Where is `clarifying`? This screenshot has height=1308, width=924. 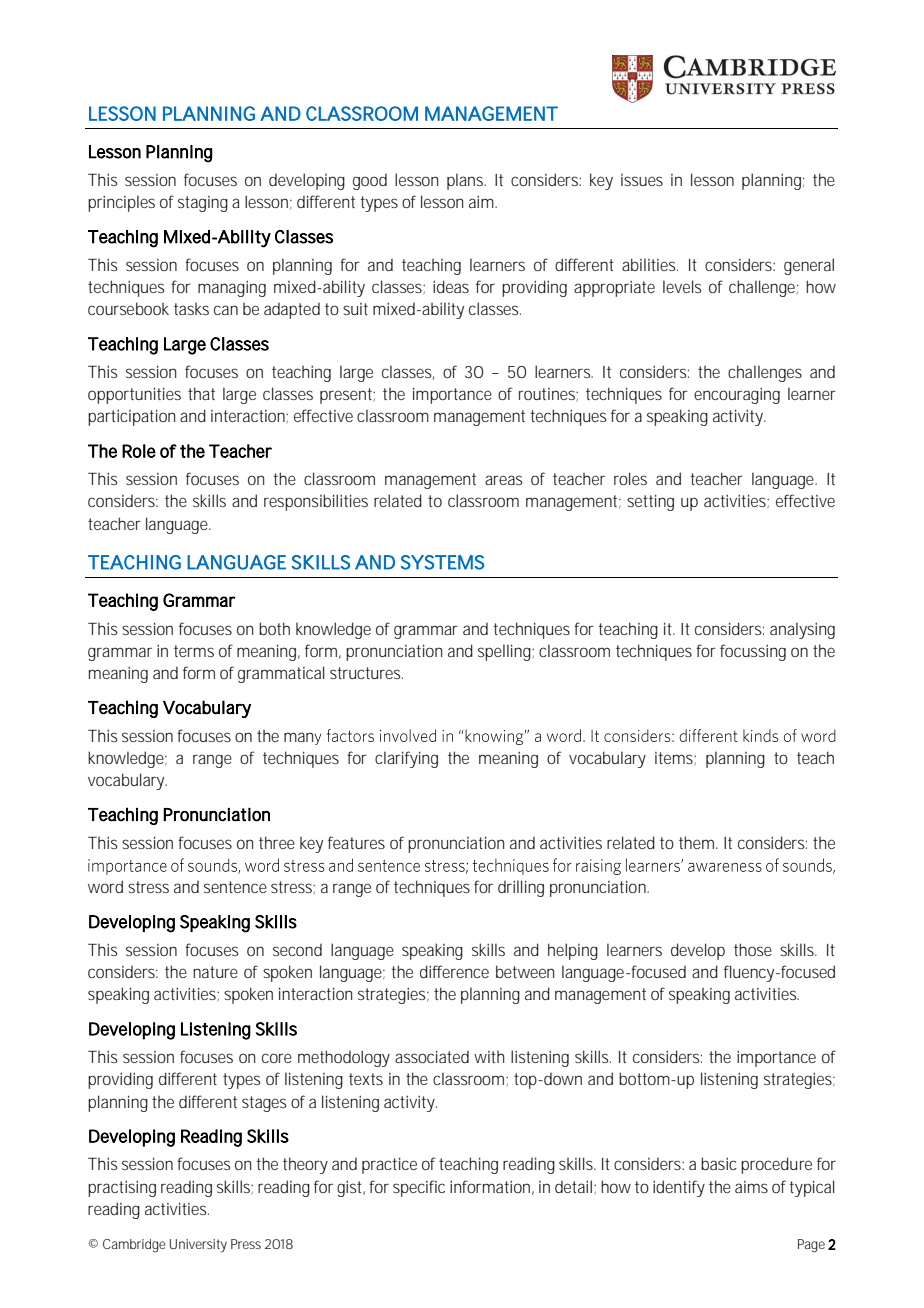
clarifying is located at coordinates (406, 759).
